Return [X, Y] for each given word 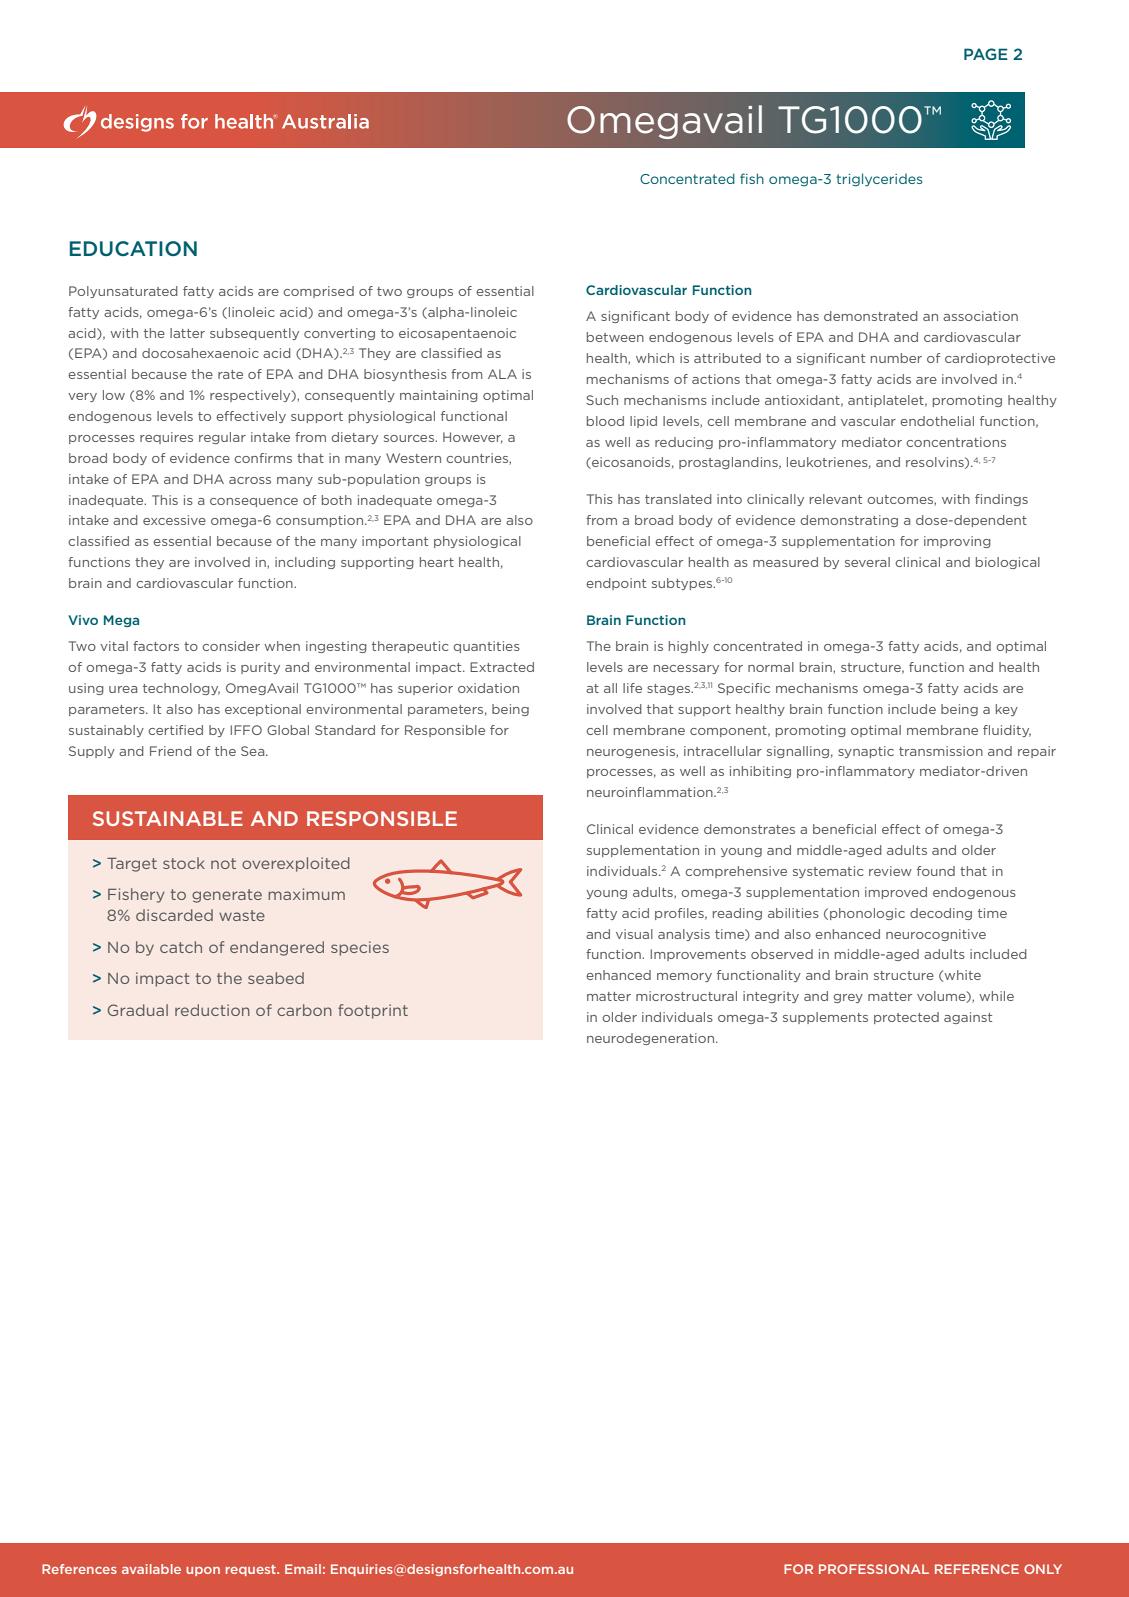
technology [181, 689]
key [1007, 710]
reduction [212, 1010]
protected [906, 1018]
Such [602, 400]
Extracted [502, 667]
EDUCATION [133, 248]
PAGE [986, 54]
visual [634, 934]
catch [181, 947]
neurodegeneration [652, 1039]
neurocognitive [936, 935]
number [896, 358]
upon [203, 1571]
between [615, 337]
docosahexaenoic [200, 353]
